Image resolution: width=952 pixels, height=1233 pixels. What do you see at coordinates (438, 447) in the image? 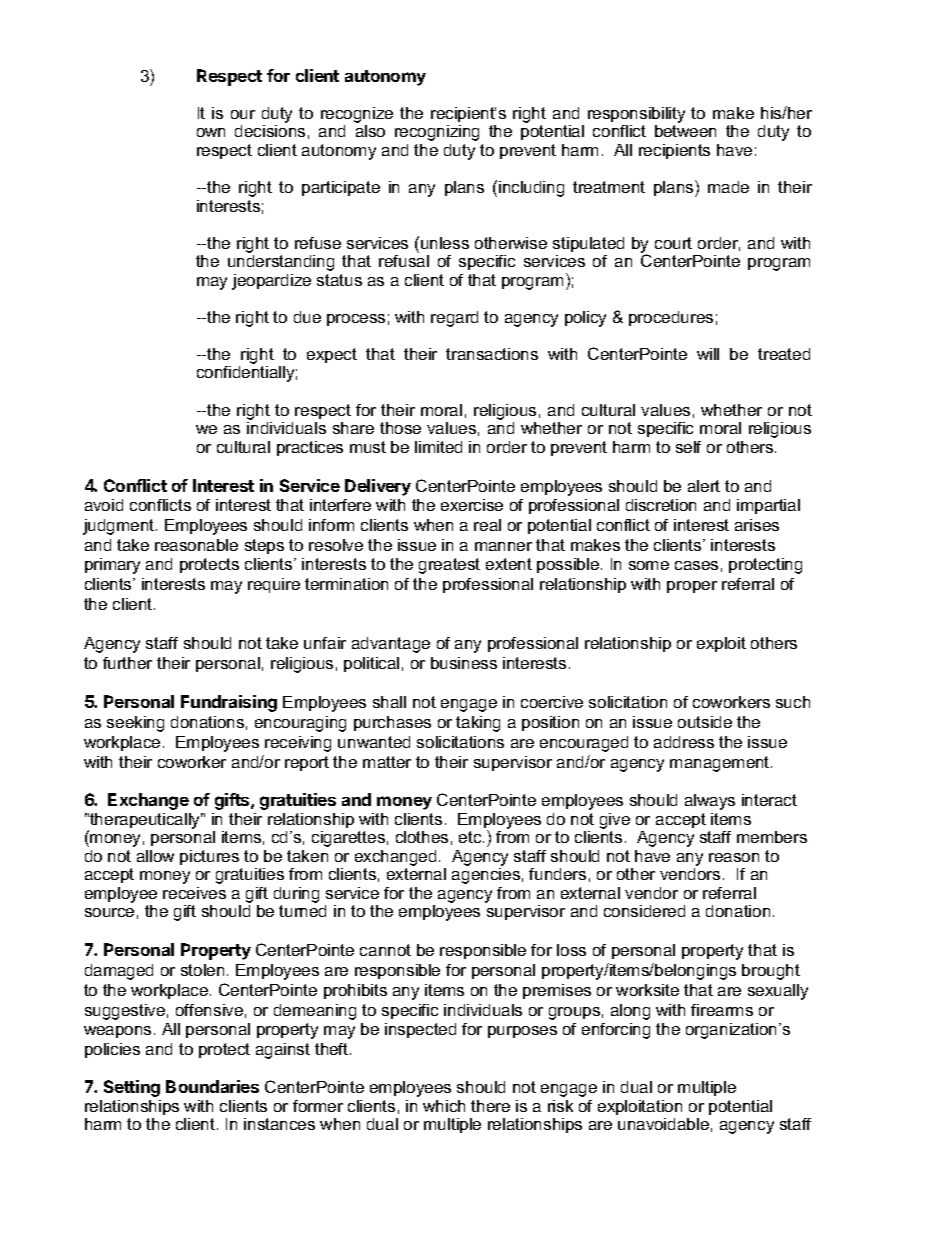
I see `limited` at bounding box center [438, 447].
